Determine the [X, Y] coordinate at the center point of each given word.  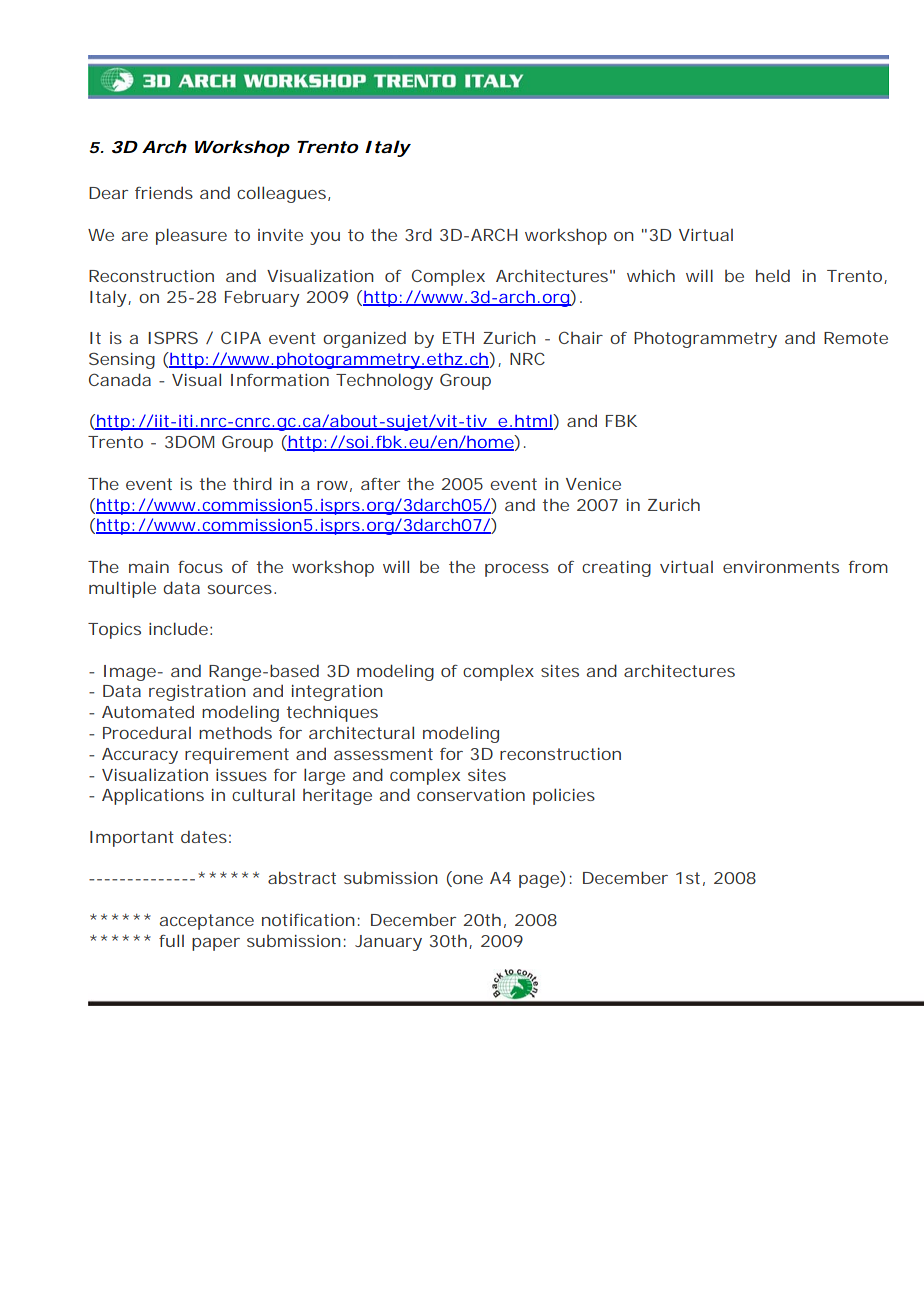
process [517, 570]
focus [200, 567]
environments [781, 567]
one [467, 881]
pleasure [191, 236]
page [540, 881]
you [325, 238]
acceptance [207, 922]
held [773, 275]
